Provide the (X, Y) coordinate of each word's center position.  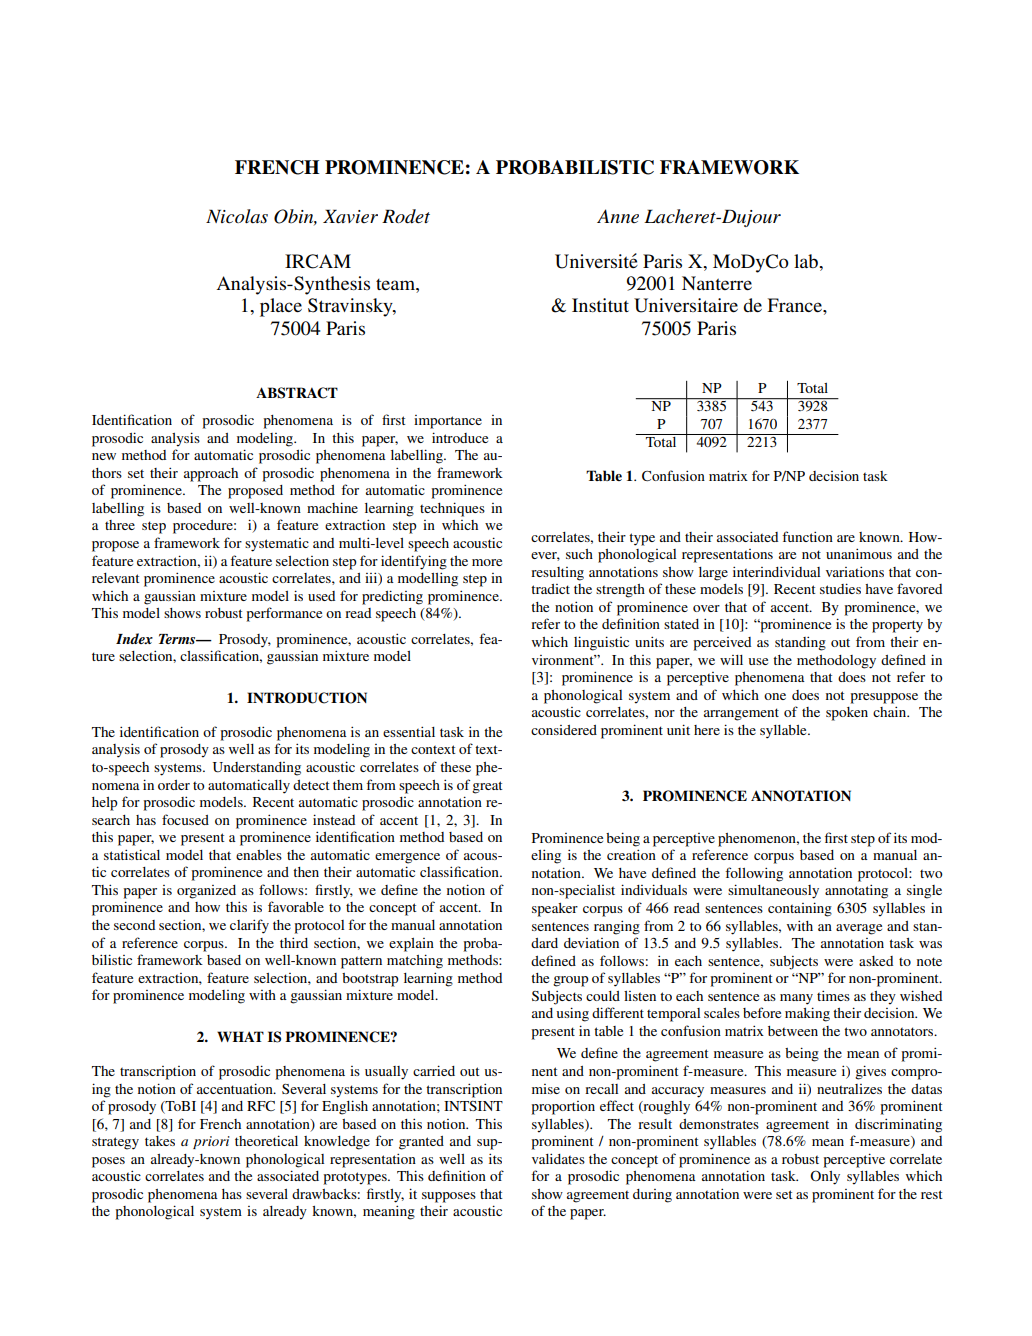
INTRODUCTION (307, 698)
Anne (618, 216)
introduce (460, 437)
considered (564, 730)
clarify (249, 926)
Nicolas (237, 216)
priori (211, 1142)
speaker (555, 910)
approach (211, 475)
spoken (847, 714)
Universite (596, 261)
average (859, 929)
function (807, 536)
